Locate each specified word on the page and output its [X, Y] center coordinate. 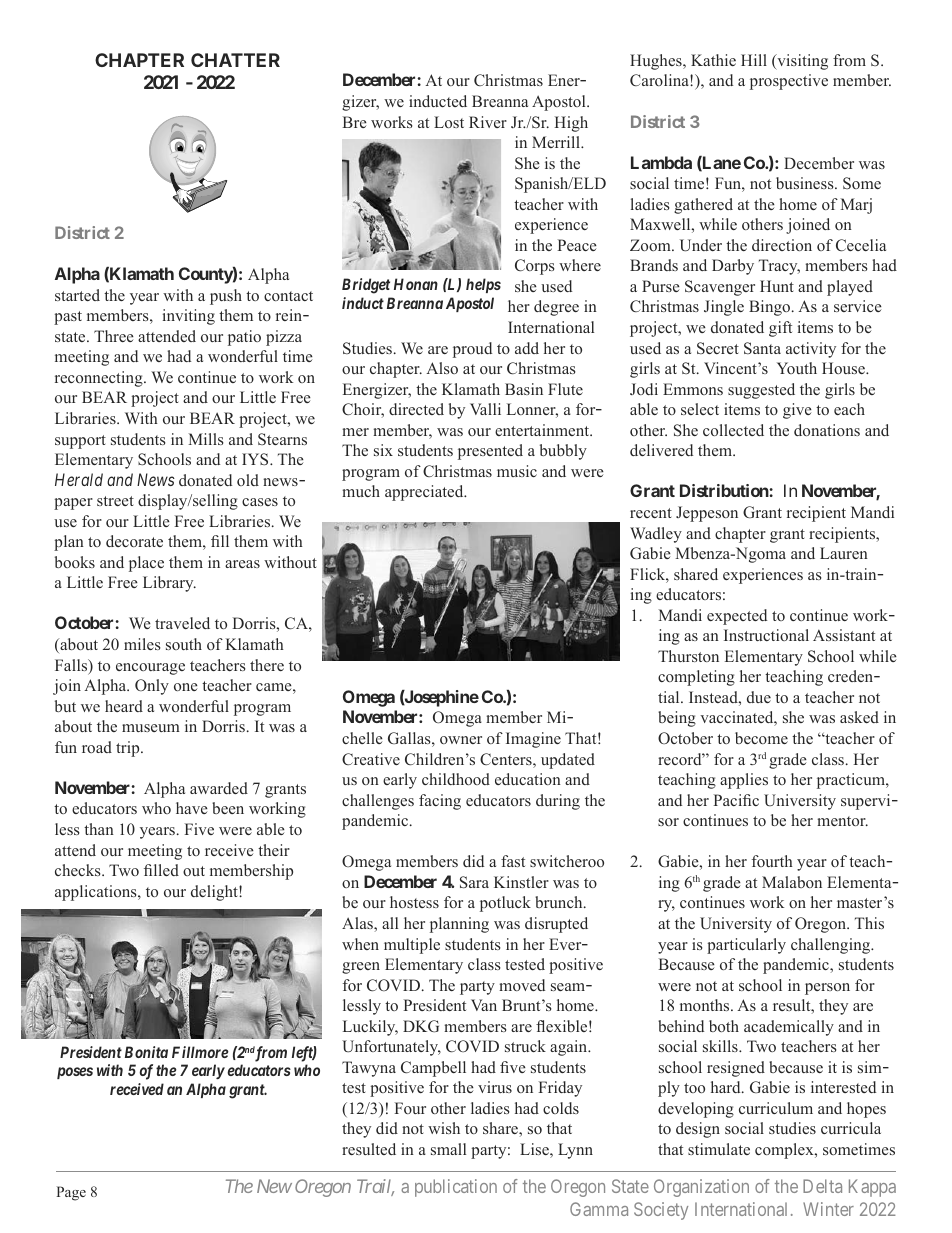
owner [461, 740]
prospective [789, 82]
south [184, 644]
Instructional [766, 635]
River [488, 122]
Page [71, 1193]
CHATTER [235, 60]
